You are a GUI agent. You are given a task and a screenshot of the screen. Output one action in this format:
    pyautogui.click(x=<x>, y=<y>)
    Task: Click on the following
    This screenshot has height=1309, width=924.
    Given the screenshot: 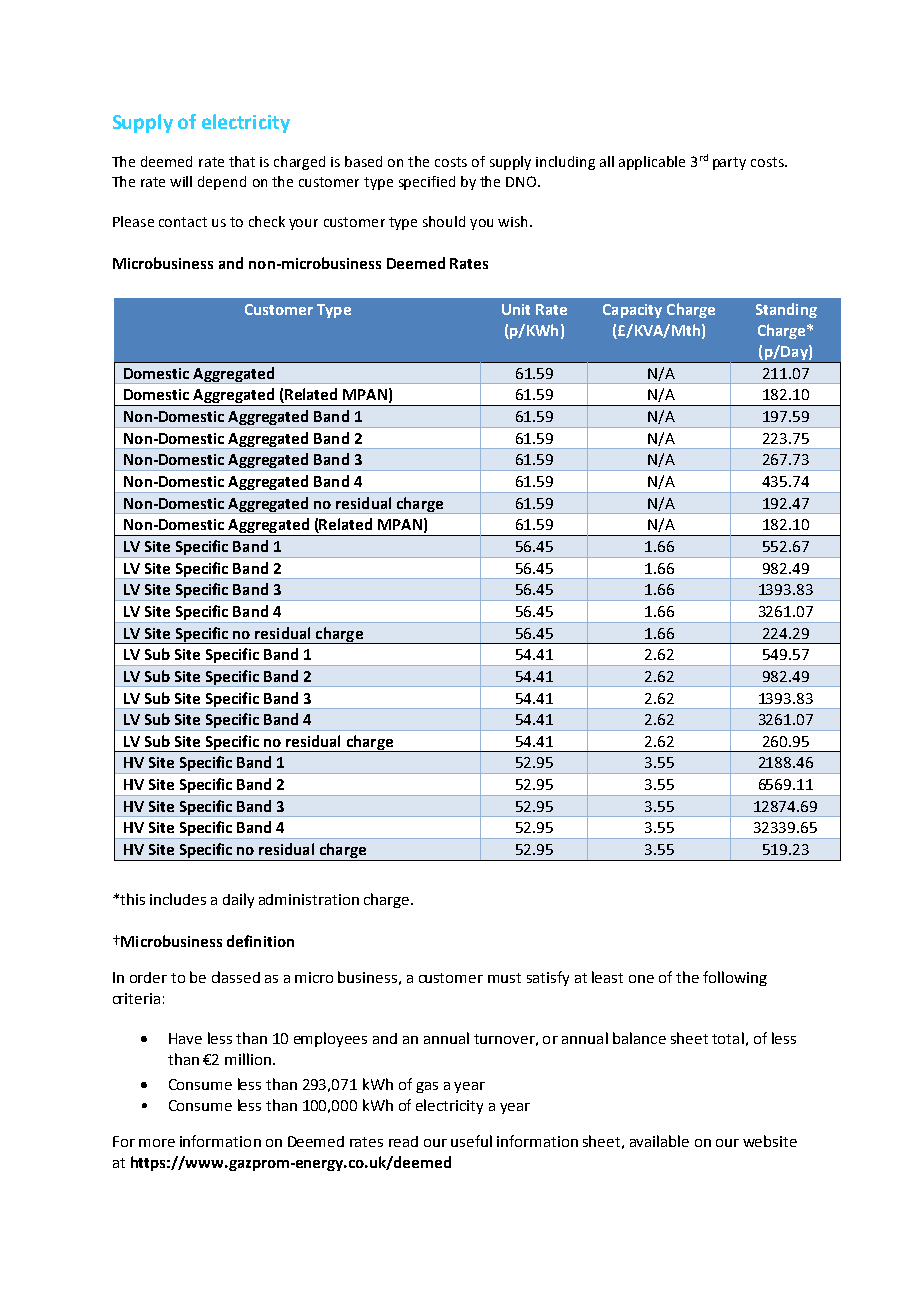 What is the action you would take?
    pyautogui.click(x=735, y=978)
